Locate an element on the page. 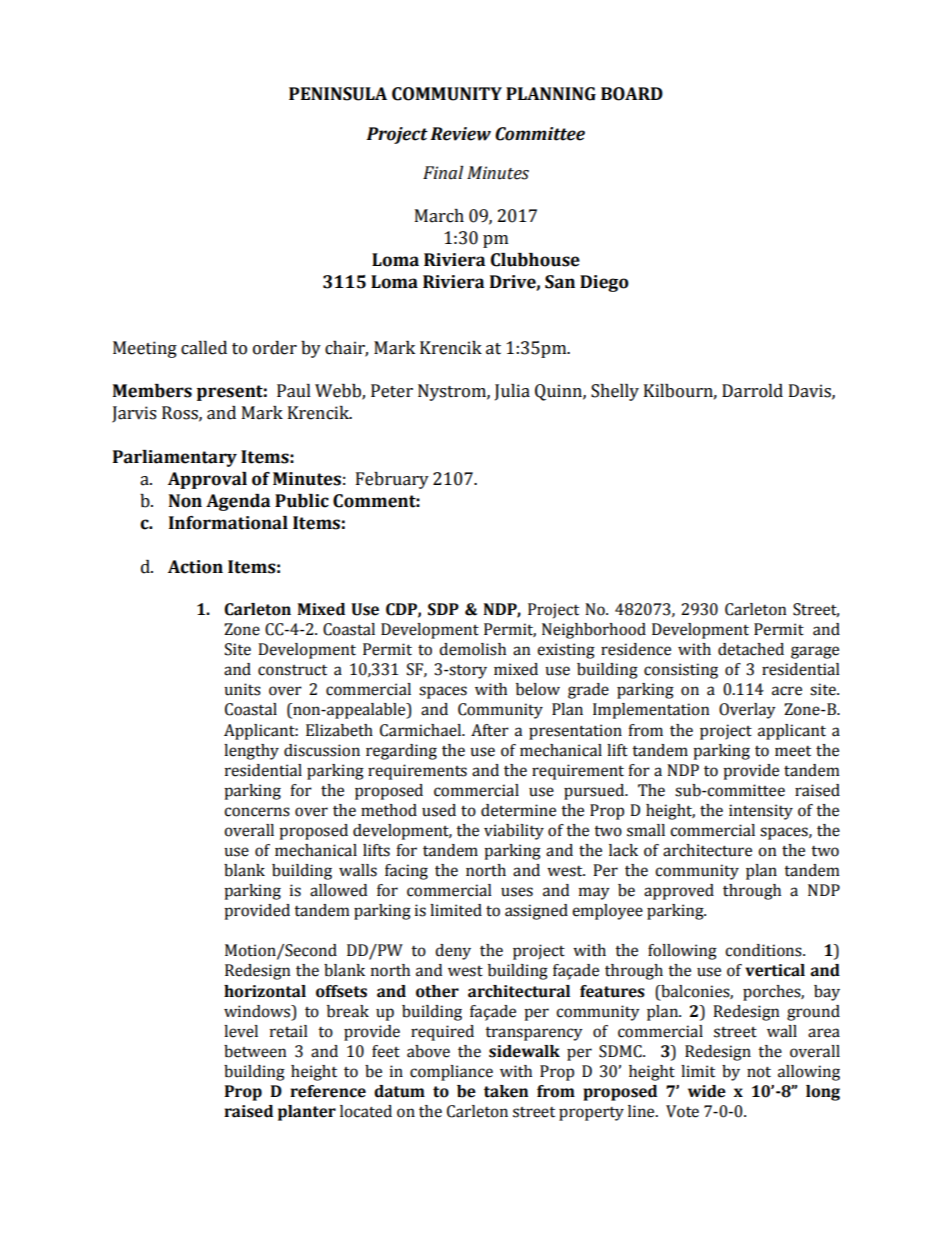 The image size is (952, 1233). Review is located at coordinates (460, 134).
